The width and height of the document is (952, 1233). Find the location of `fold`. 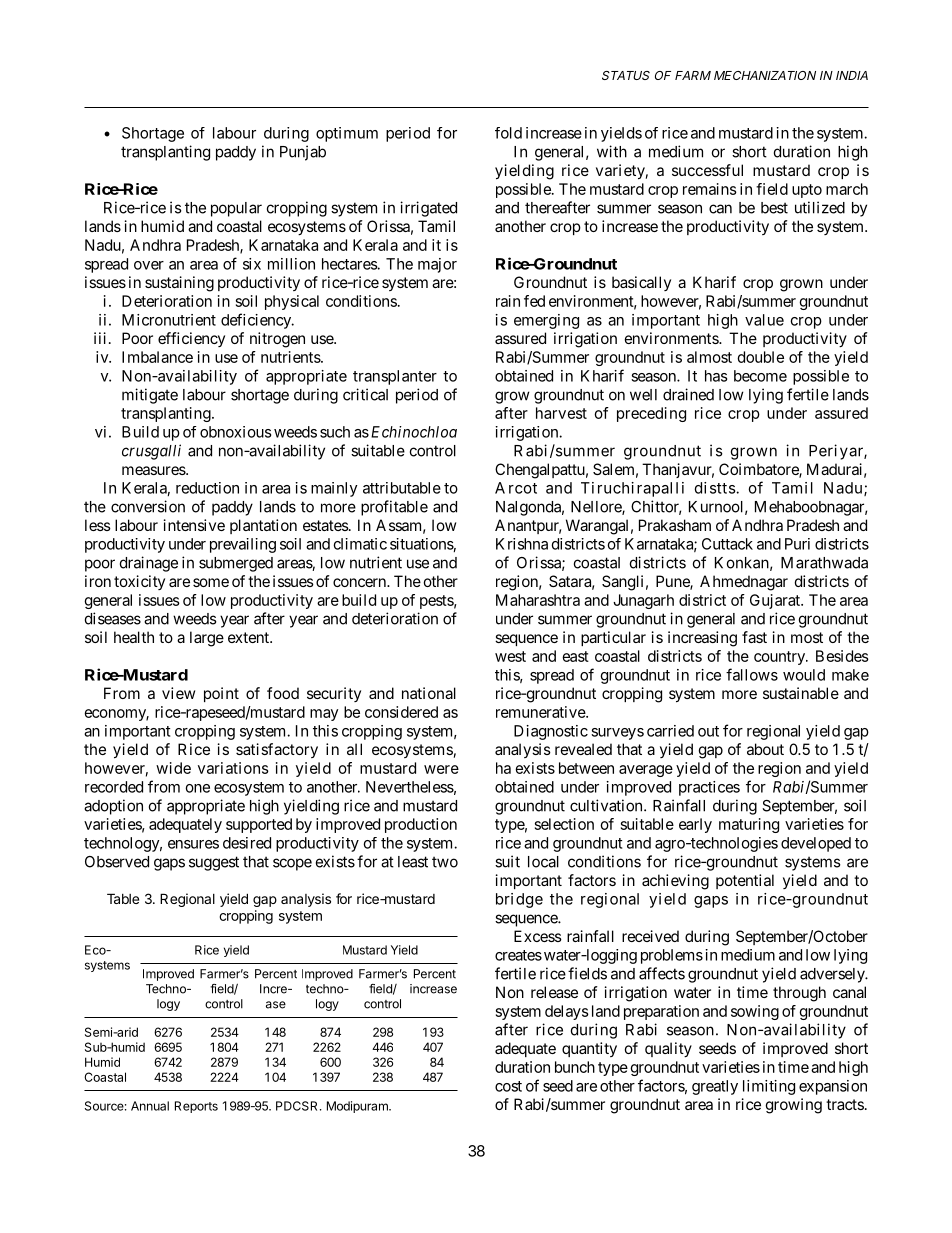

fold is located at coordinates (508, 133).
